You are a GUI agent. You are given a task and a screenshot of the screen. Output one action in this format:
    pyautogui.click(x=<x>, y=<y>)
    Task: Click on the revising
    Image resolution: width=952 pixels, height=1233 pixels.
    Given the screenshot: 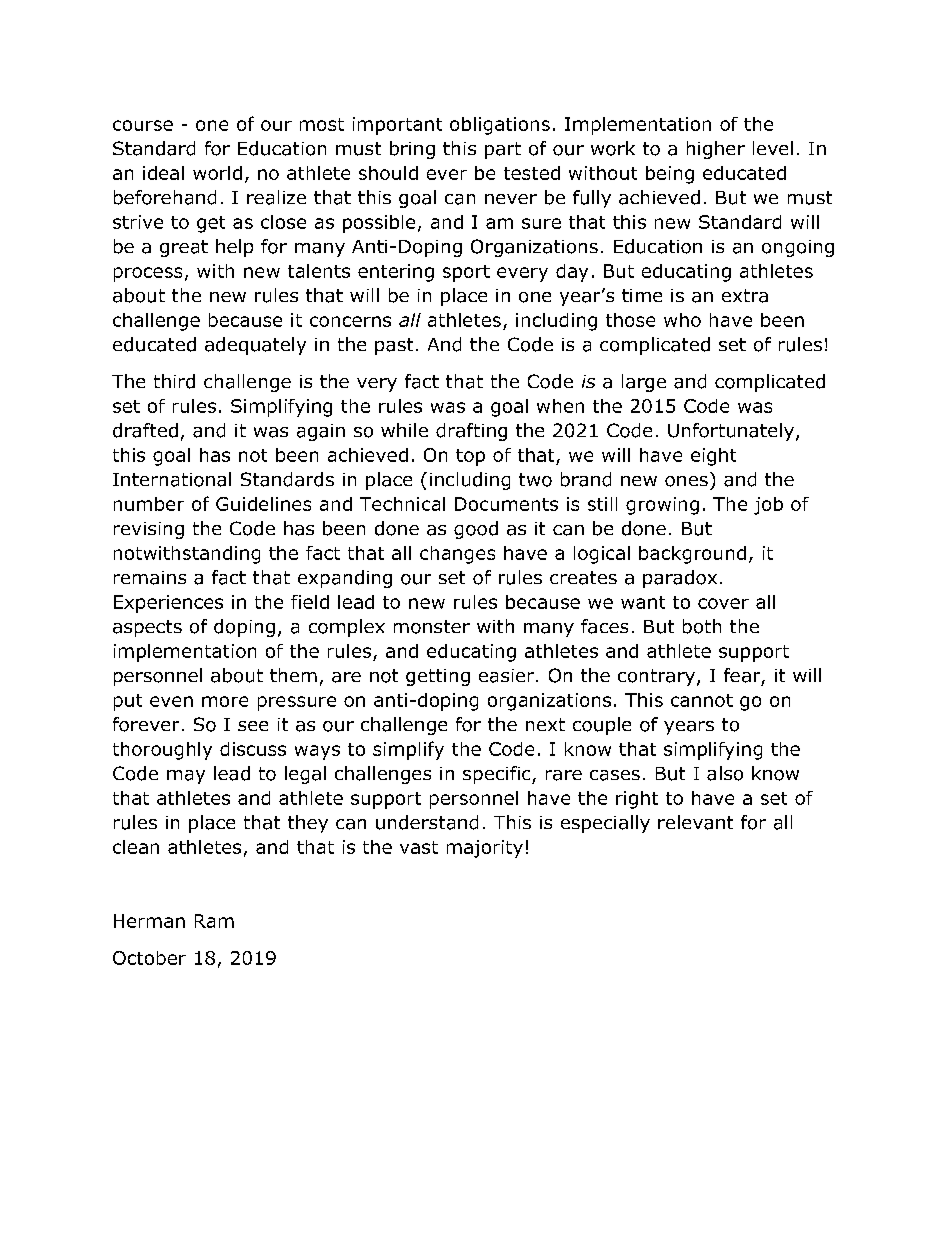 What is the action you would take?
    pyautogui.click(x=149, y=530)
